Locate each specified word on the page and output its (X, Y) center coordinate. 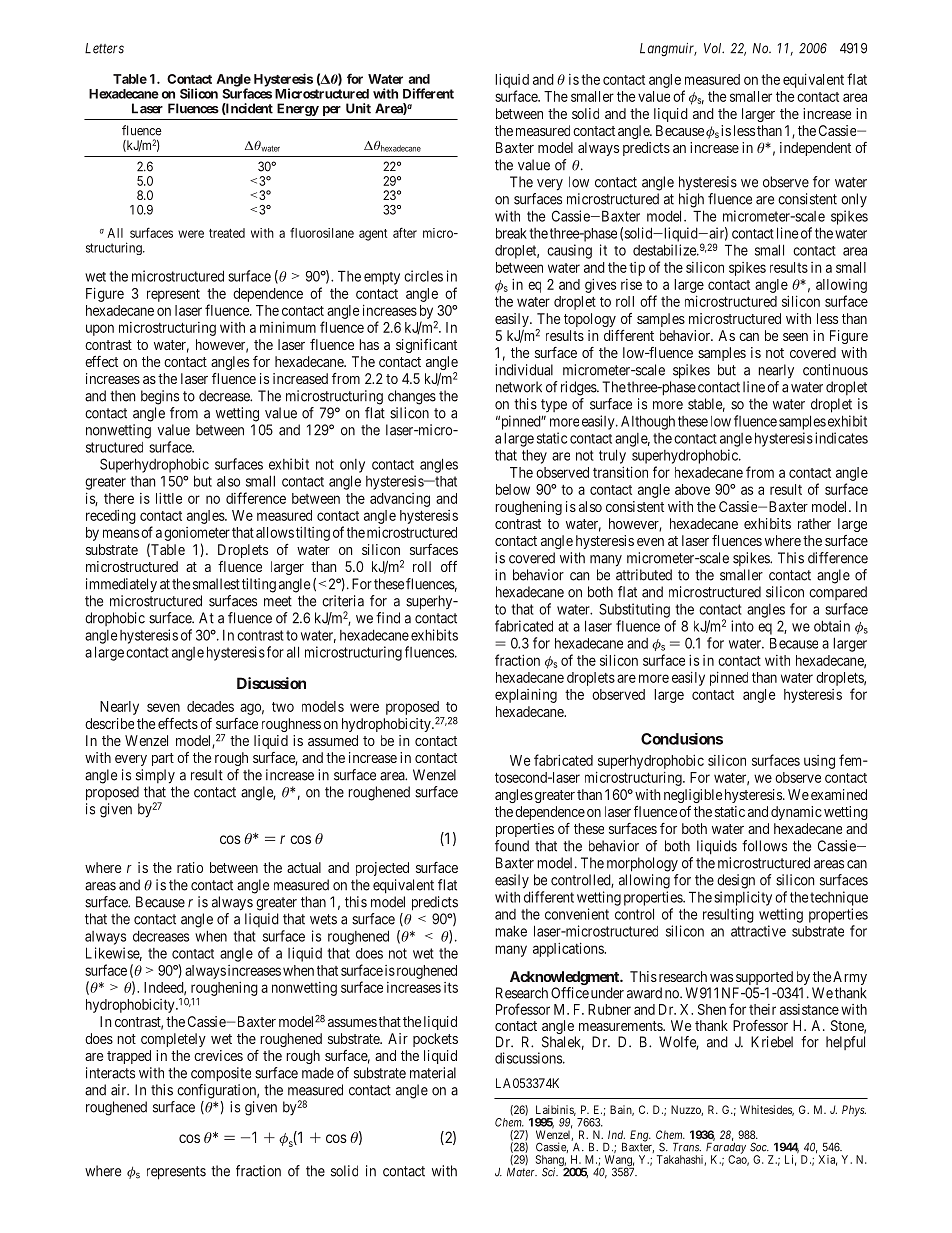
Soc (759, 1147)
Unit (358, 108)
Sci (550, 1172)
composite (221, 1074)
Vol (714, 48)
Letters (104, 48)
